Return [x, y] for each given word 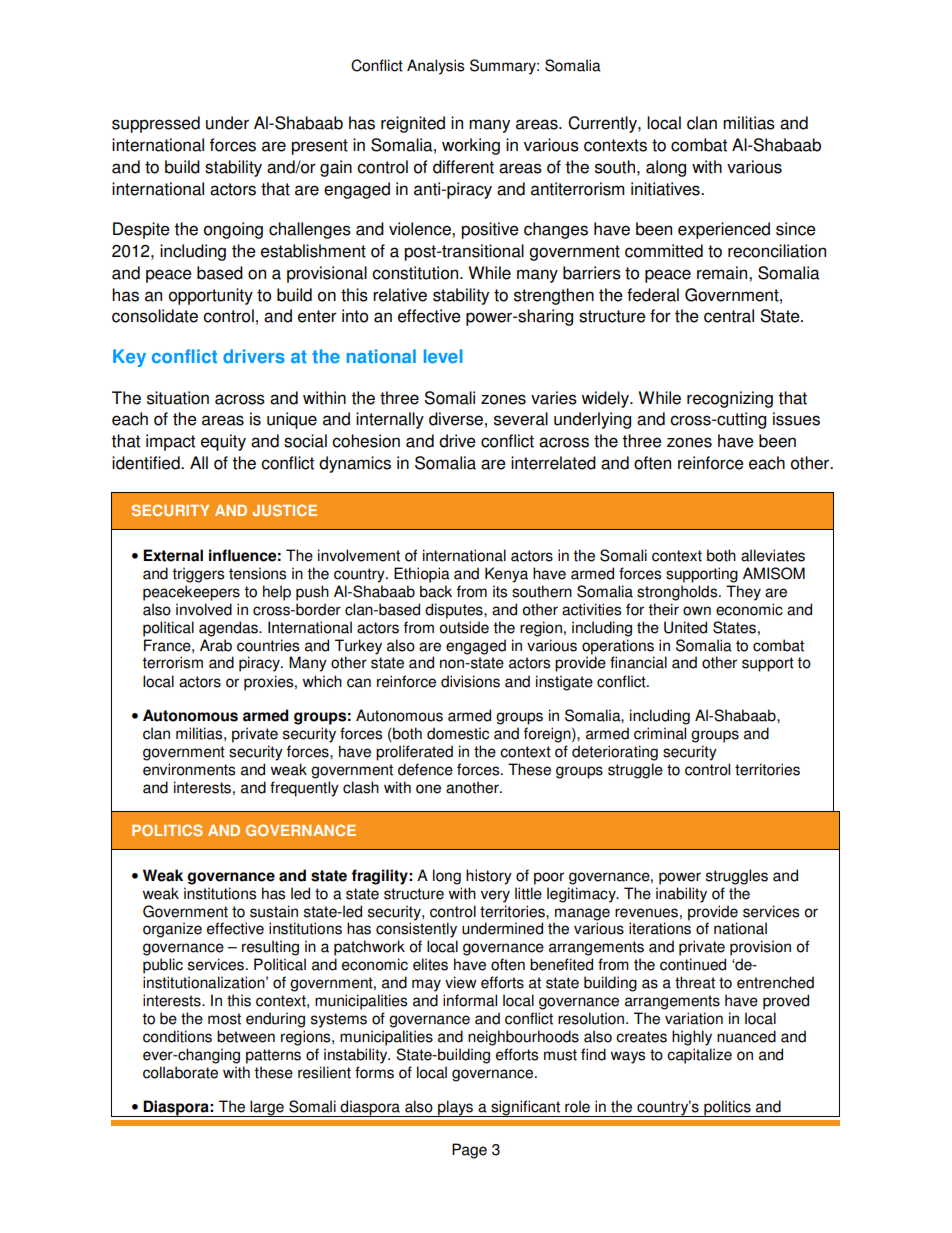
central [729, 316]
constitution [416, 273]
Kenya [506, 575]
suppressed [156, 124]
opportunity [211, 296]
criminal [660, 733]
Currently [603, 124]
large [267, 1108]
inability [681, 895]
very [495, 896]
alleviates [773, 555]
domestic [458, 733]
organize [172, 930]
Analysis [435, 67]
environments [189, 769]
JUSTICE [284, 510]
